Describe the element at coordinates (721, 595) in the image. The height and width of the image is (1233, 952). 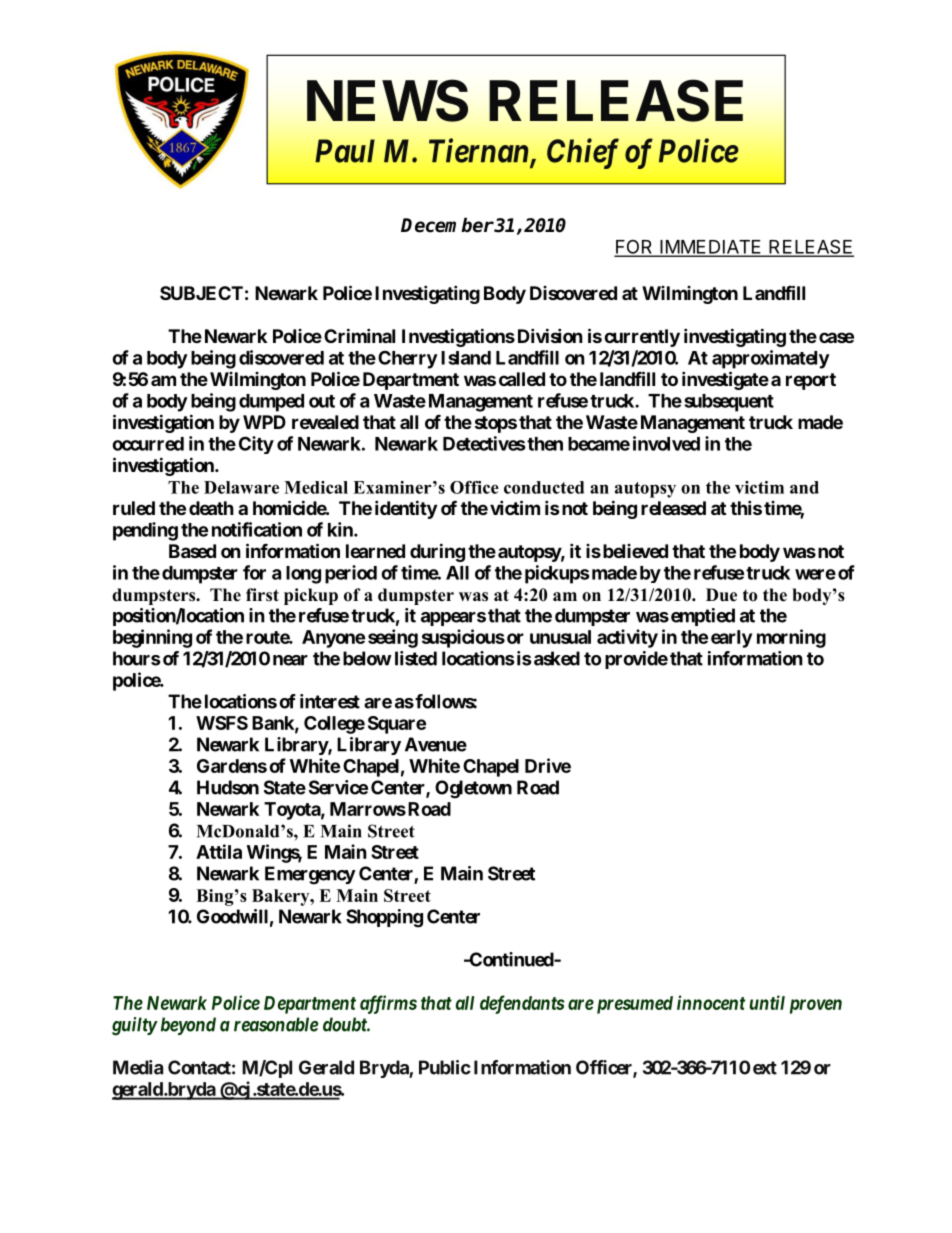
I see `Due` at that location.
